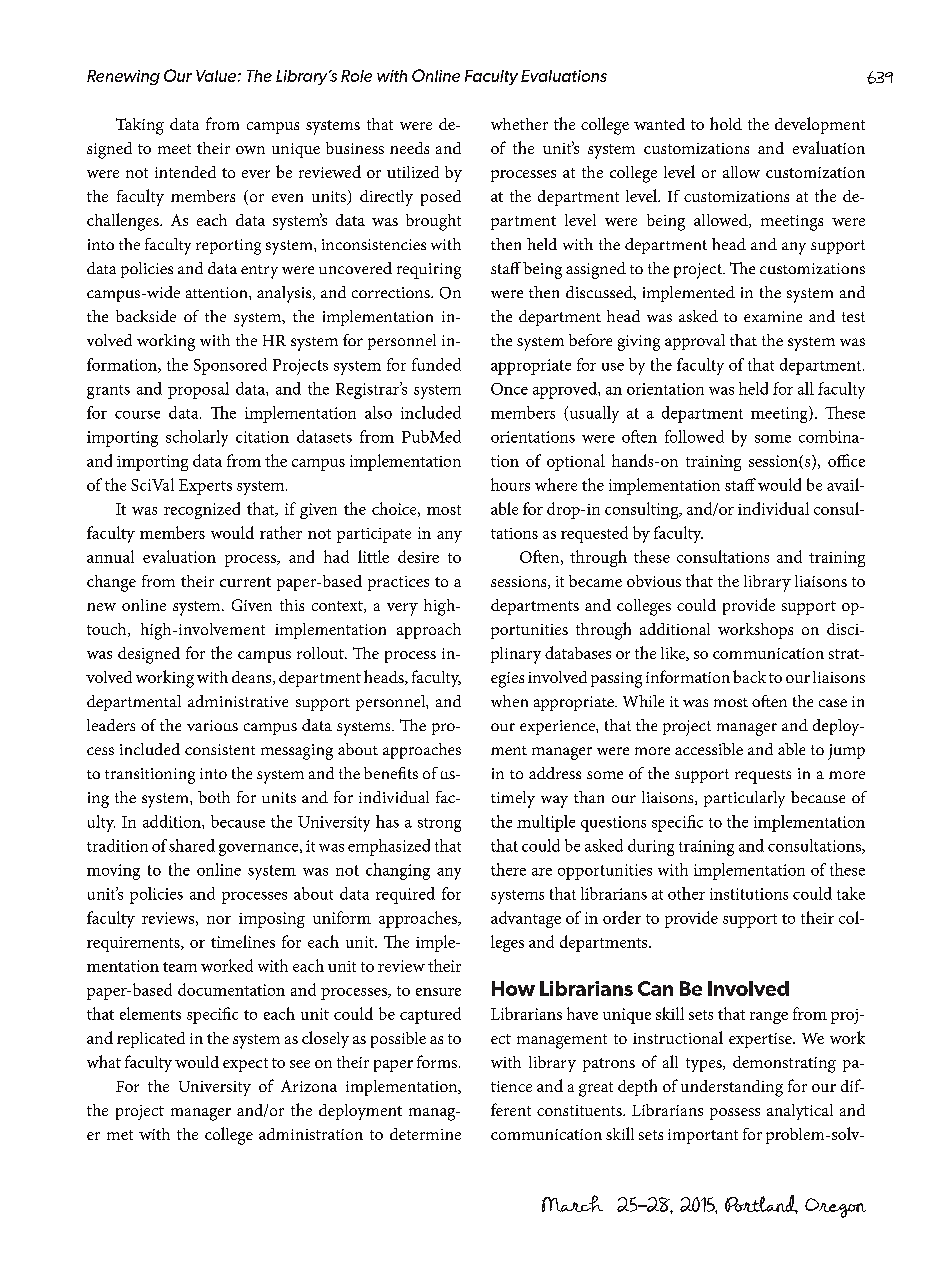 Image resolution: width=952 pixels, height=1270 pixels. I want to click on followed, so click(694, 436).
